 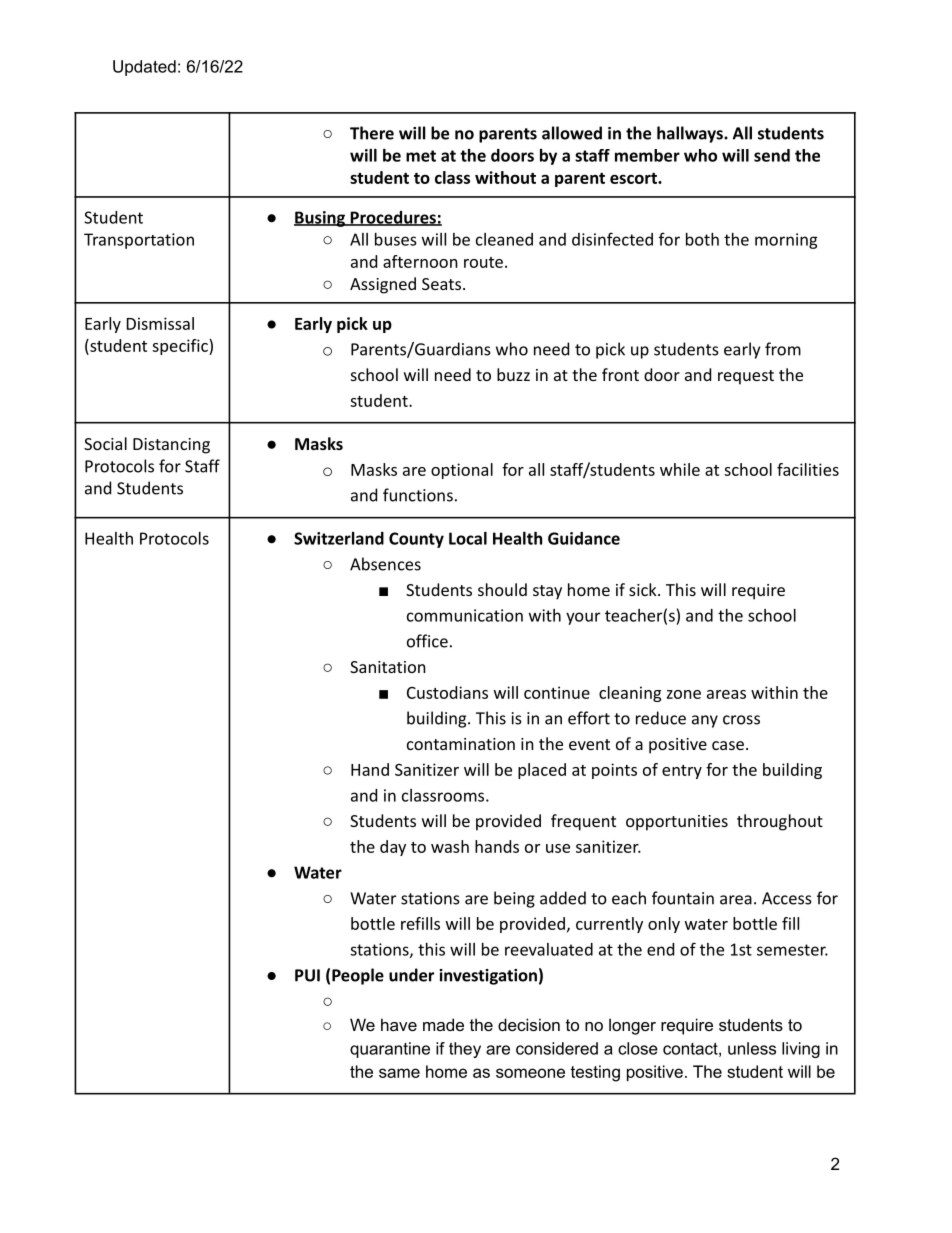 What do you see at coordinates (468, 538) in the page?
I see `Local` at bounding box center [468, 538].
